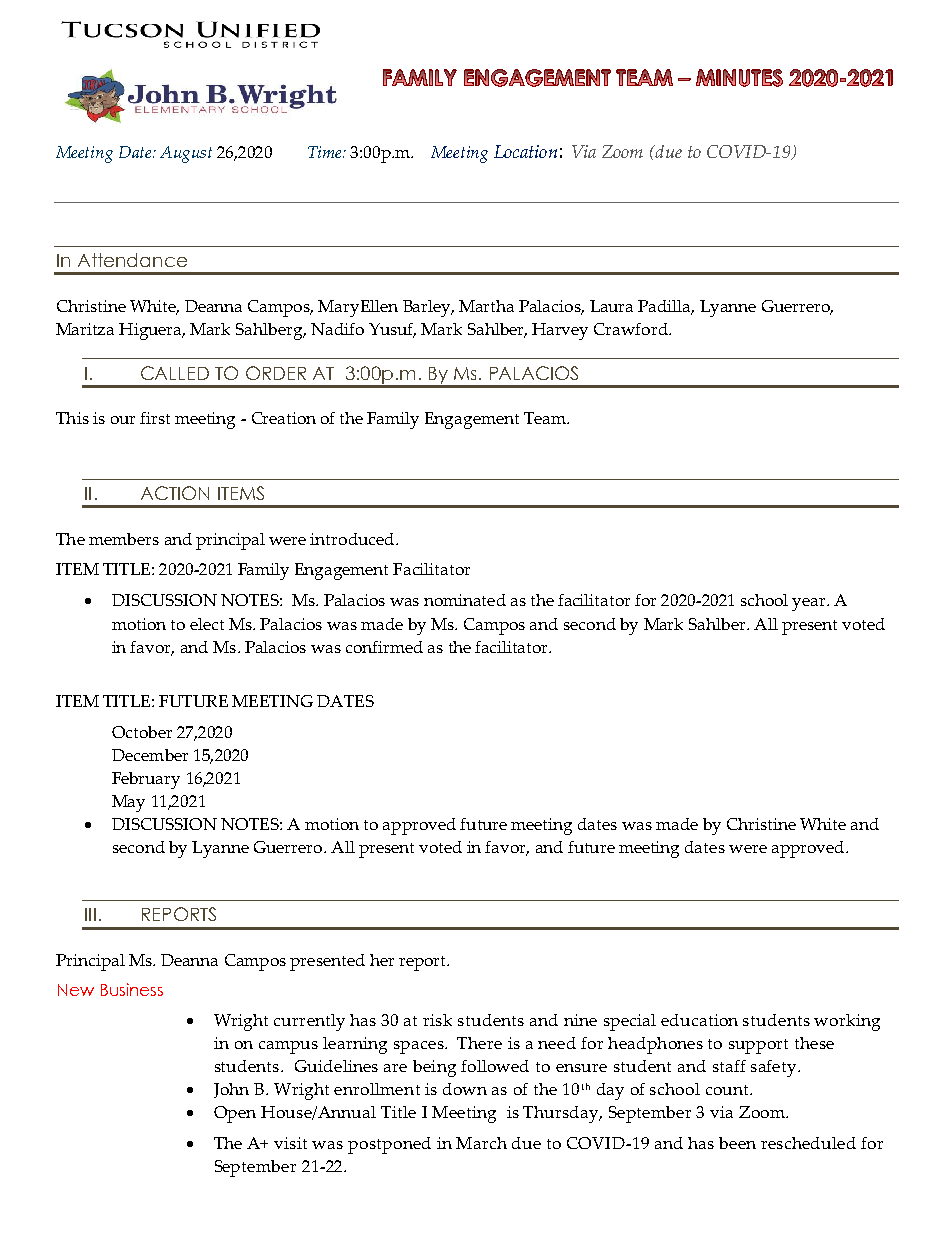  I want to click on confirmed, so click(384, 647).
